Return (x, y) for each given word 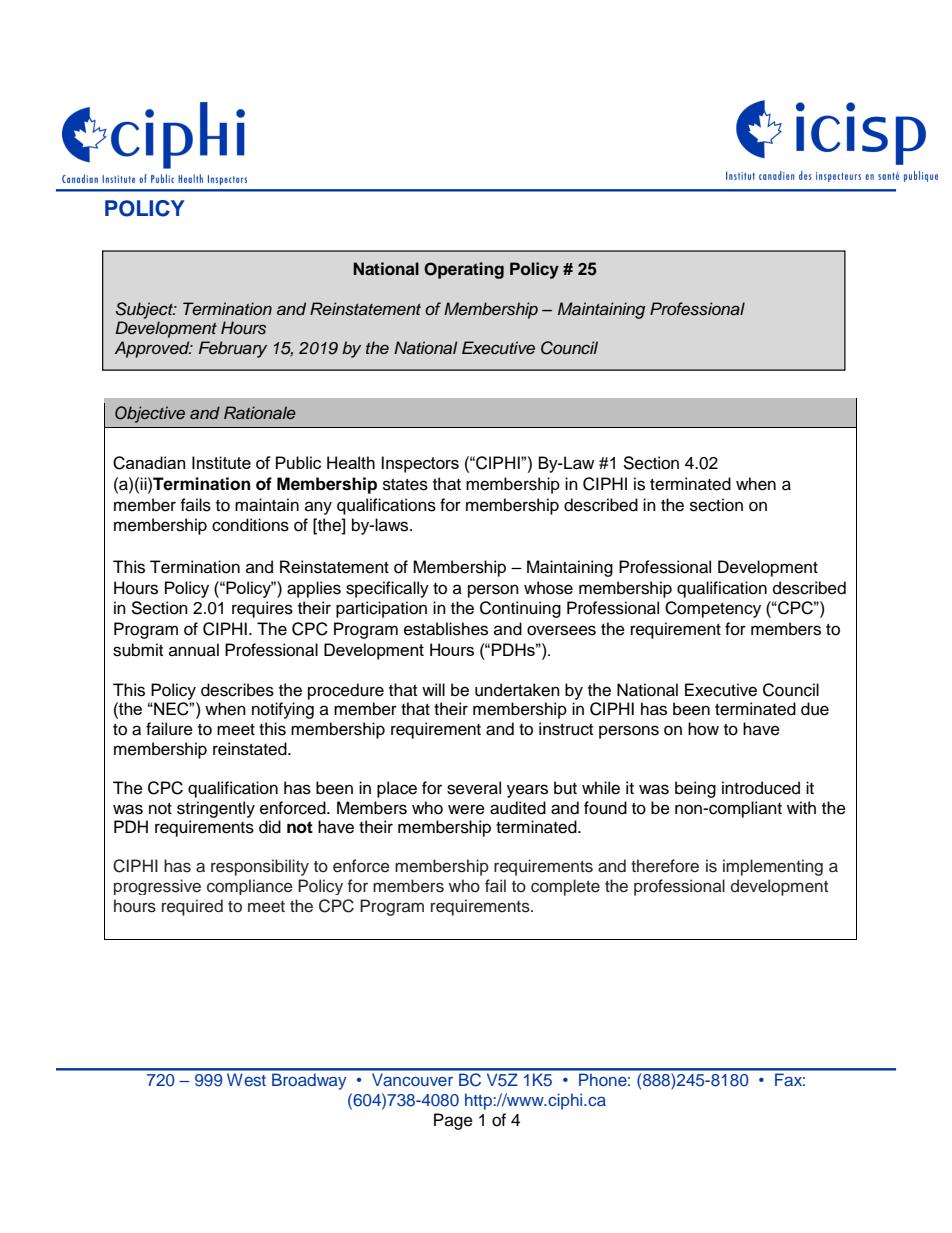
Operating (464, 270)
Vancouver (412, 1079)
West (246, 1079)
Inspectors (420, 464)
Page (453, 1121)
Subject (146, 310)
